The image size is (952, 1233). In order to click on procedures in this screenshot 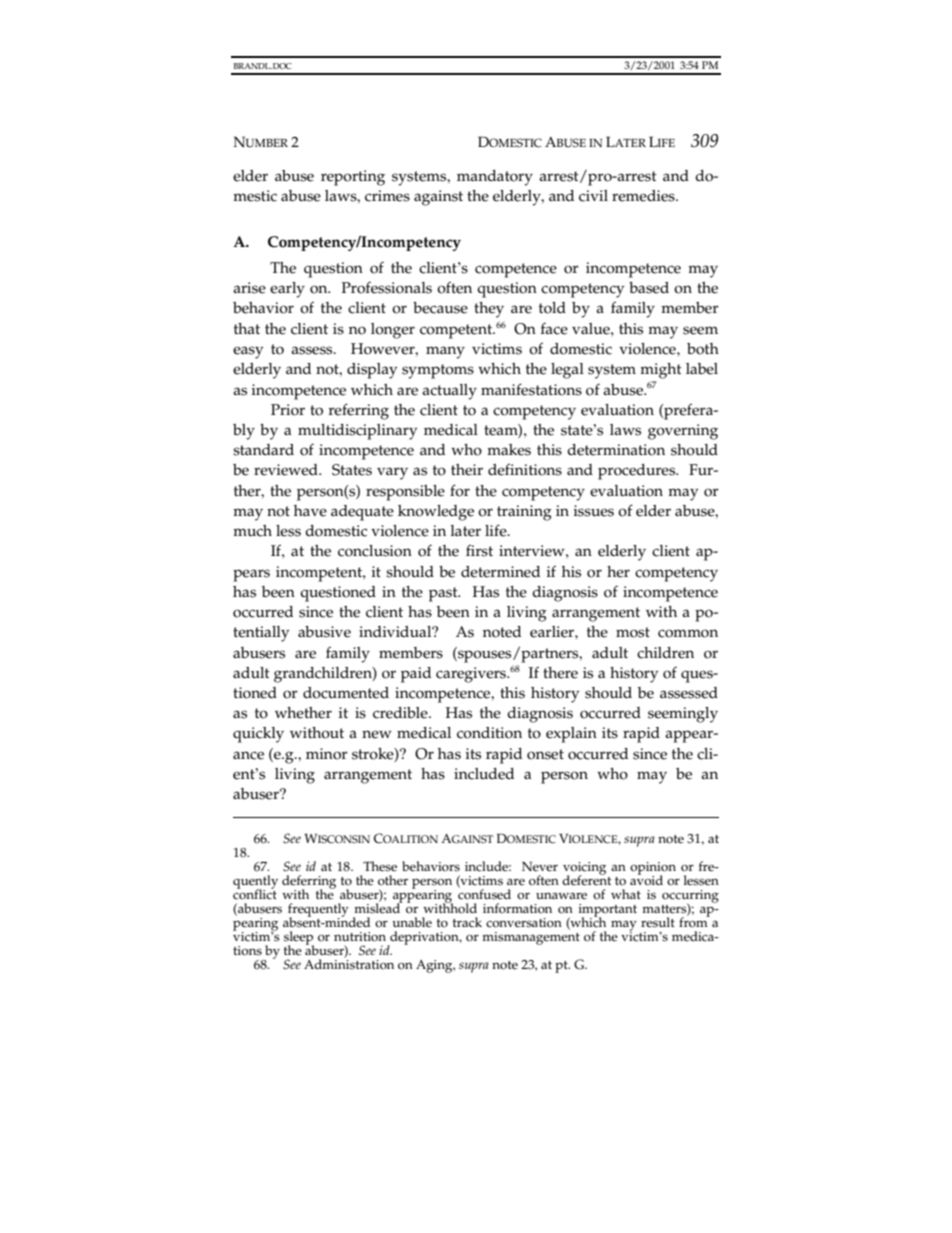, I will do `click(638, 472)`.
